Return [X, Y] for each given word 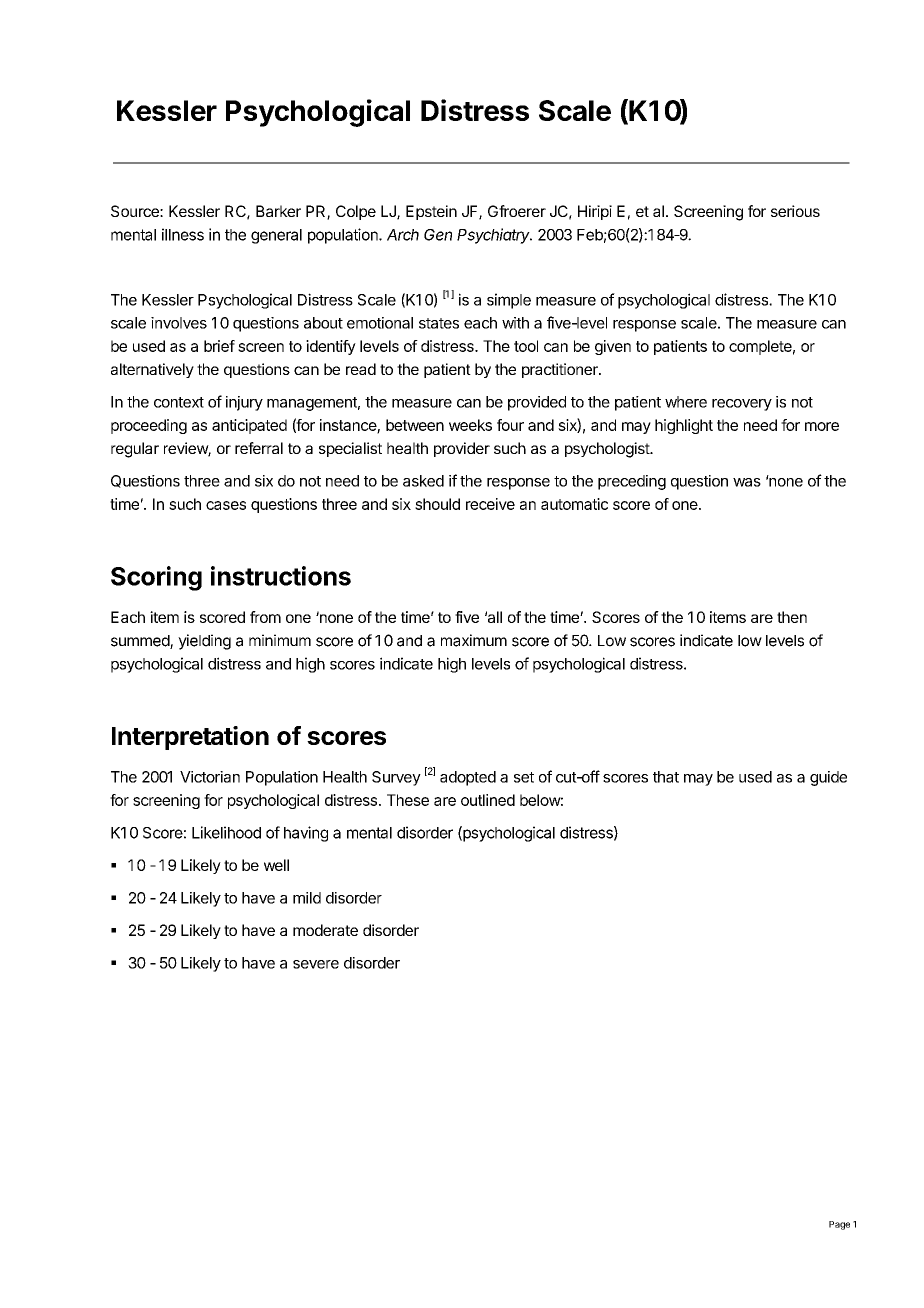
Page [839, 1225]
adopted [468, 778]
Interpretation [190, 738]
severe [316, 964]
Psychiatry [494, 236]
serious [795, 211]
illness [183, 234]
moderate [325, 930]
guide [828, 778]
